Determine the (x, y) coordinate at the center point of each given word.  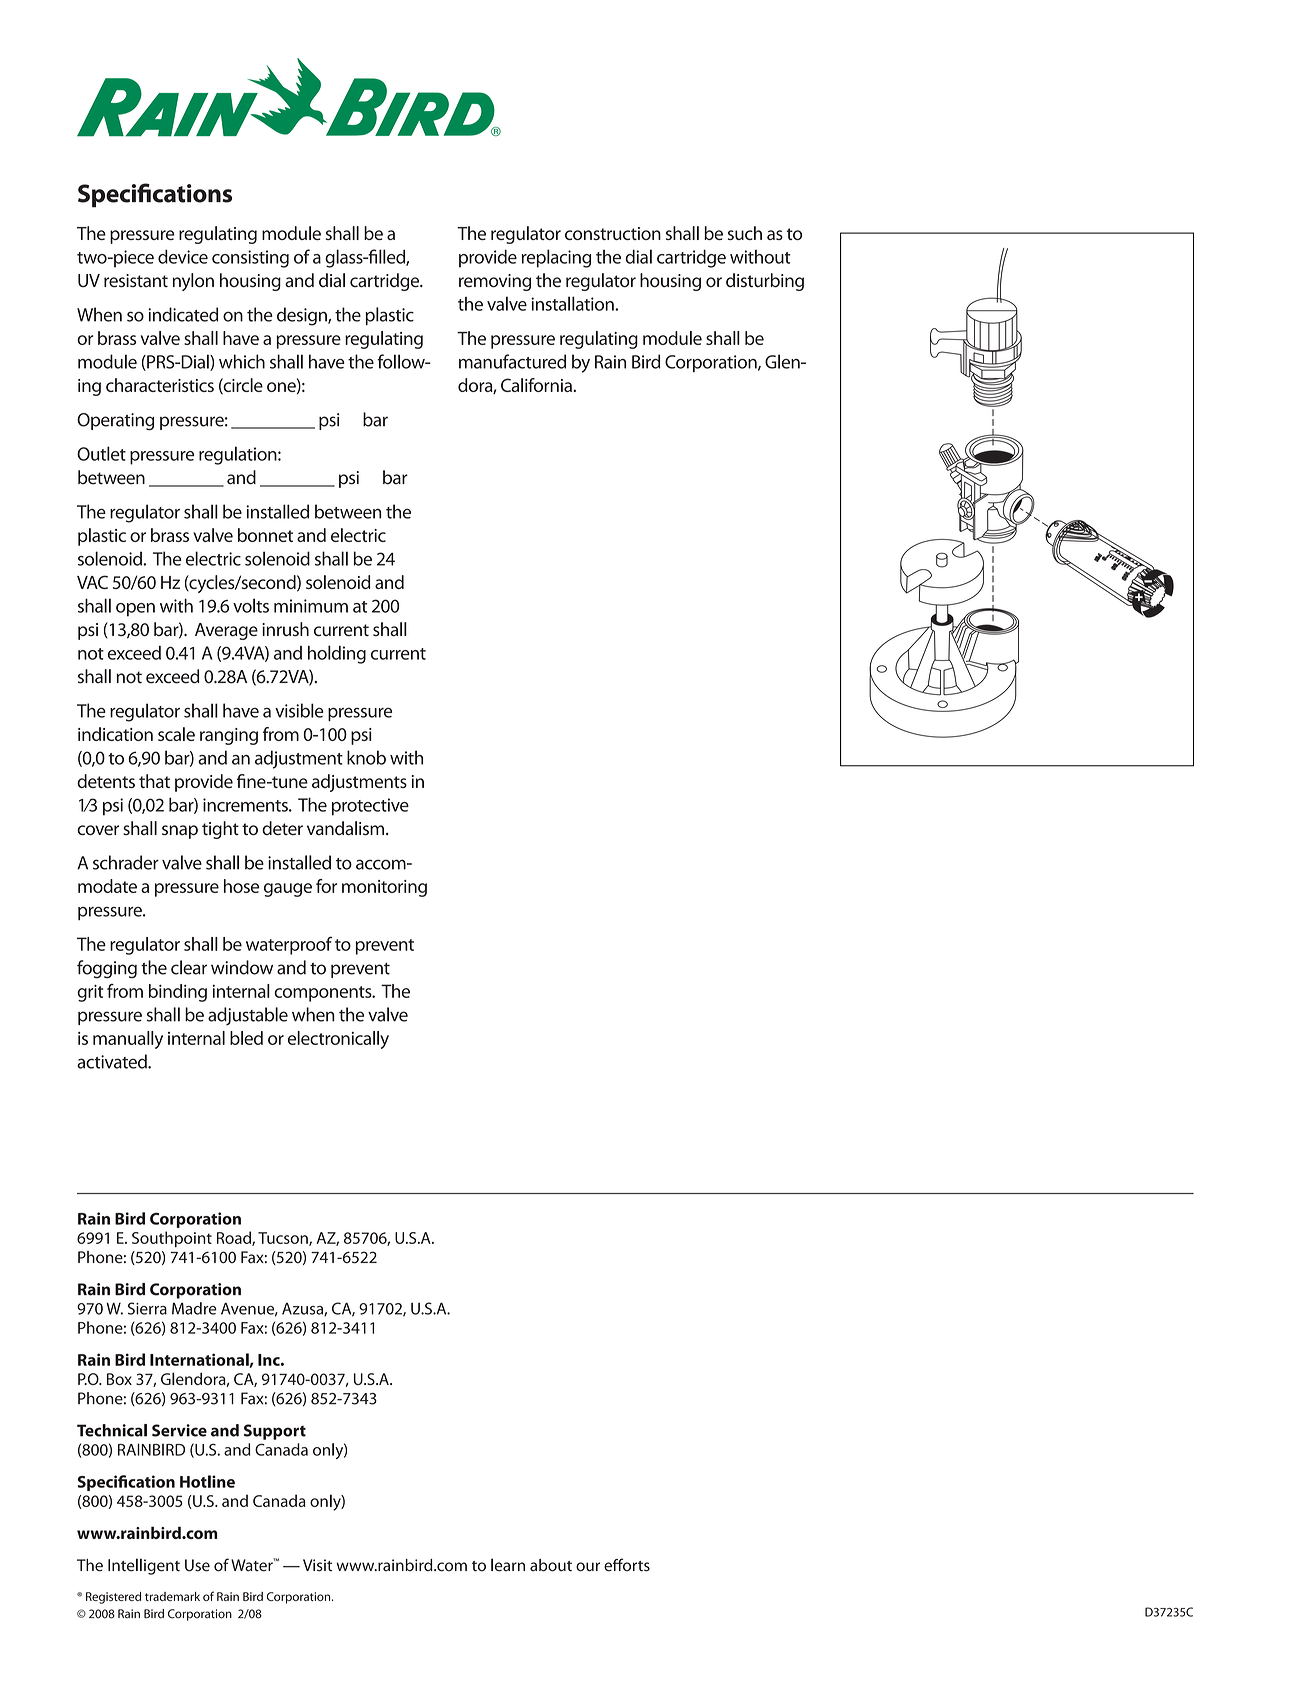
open (135, 610)
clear (189, 967)
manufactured (512, 361)
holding (337, 654)
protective (370, 807)
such (745, 233)
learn (508, 1565)
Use (197, 1565)
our (588, 1567)
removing (495, 282)
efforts (627, 1565)
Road (235, 1238)
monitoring (384, 888)
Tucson (284, 1239)
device (183, 256)
